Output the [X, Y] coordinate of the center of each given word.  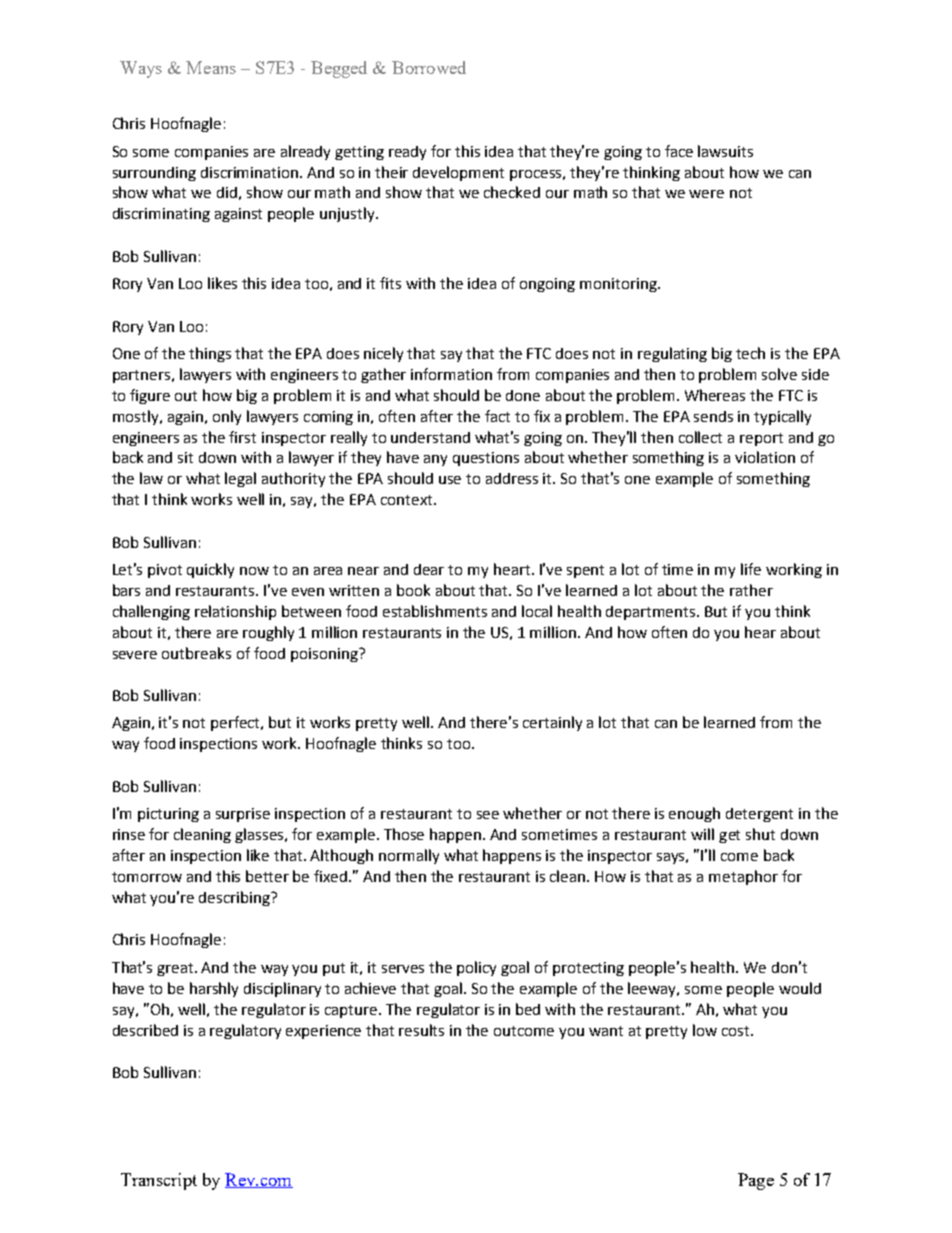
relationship [235, 612]
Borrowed [429, 67]
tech [750, 353]
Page [756, 1181]
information [451, 374]
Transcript [159, 1181]
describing [235, 898]
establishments [435, 611]
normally [409, 856]
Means [211, 67]
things [210, 354]
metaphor [743, 877]
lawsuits [725, 151]
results [421, 1030]
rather [751, 590]
